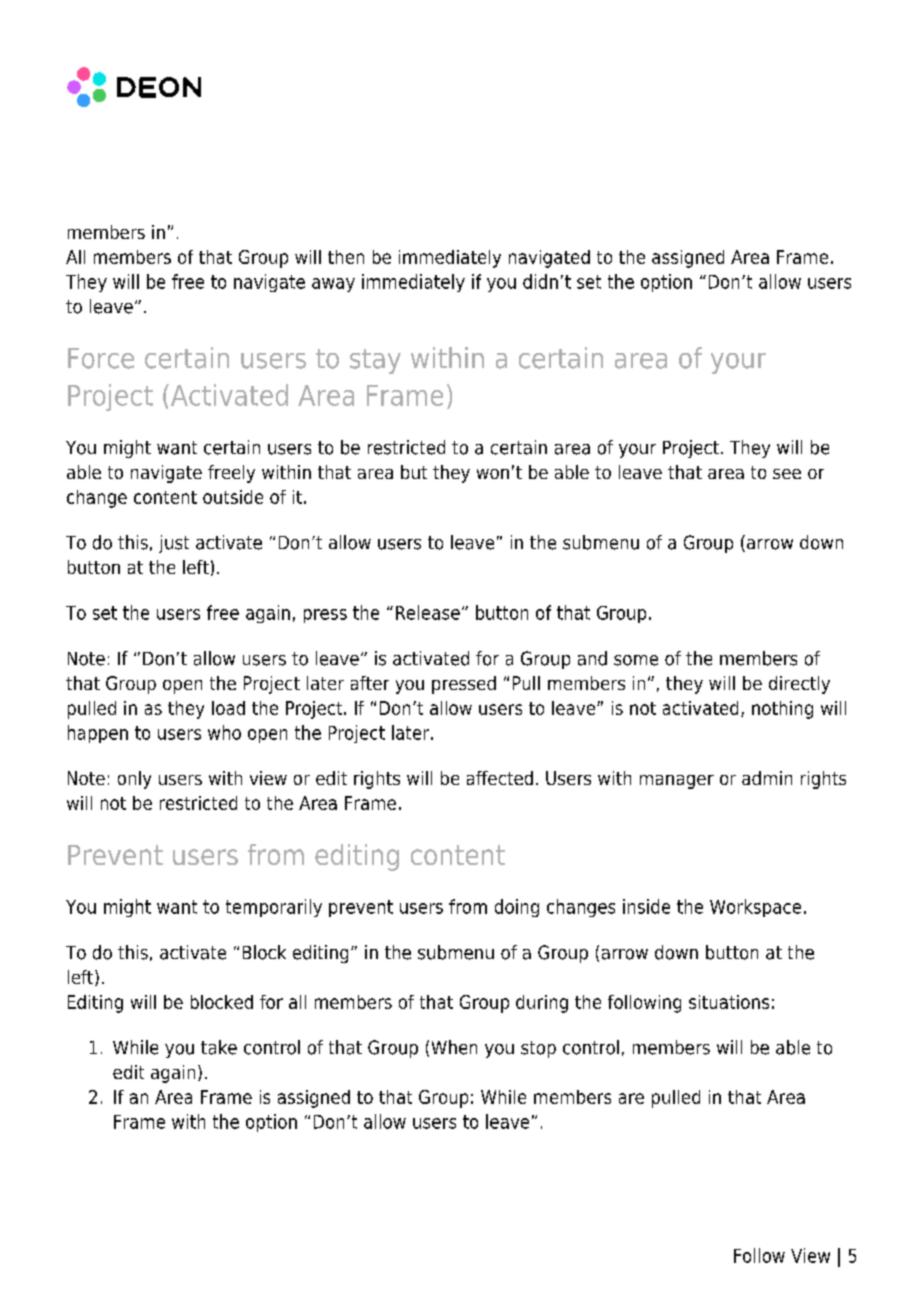 This document has width=924, height=1308. What do you see at coordinates (787, 474) in the document?
I see `see` at bounding box center [787, 474].
